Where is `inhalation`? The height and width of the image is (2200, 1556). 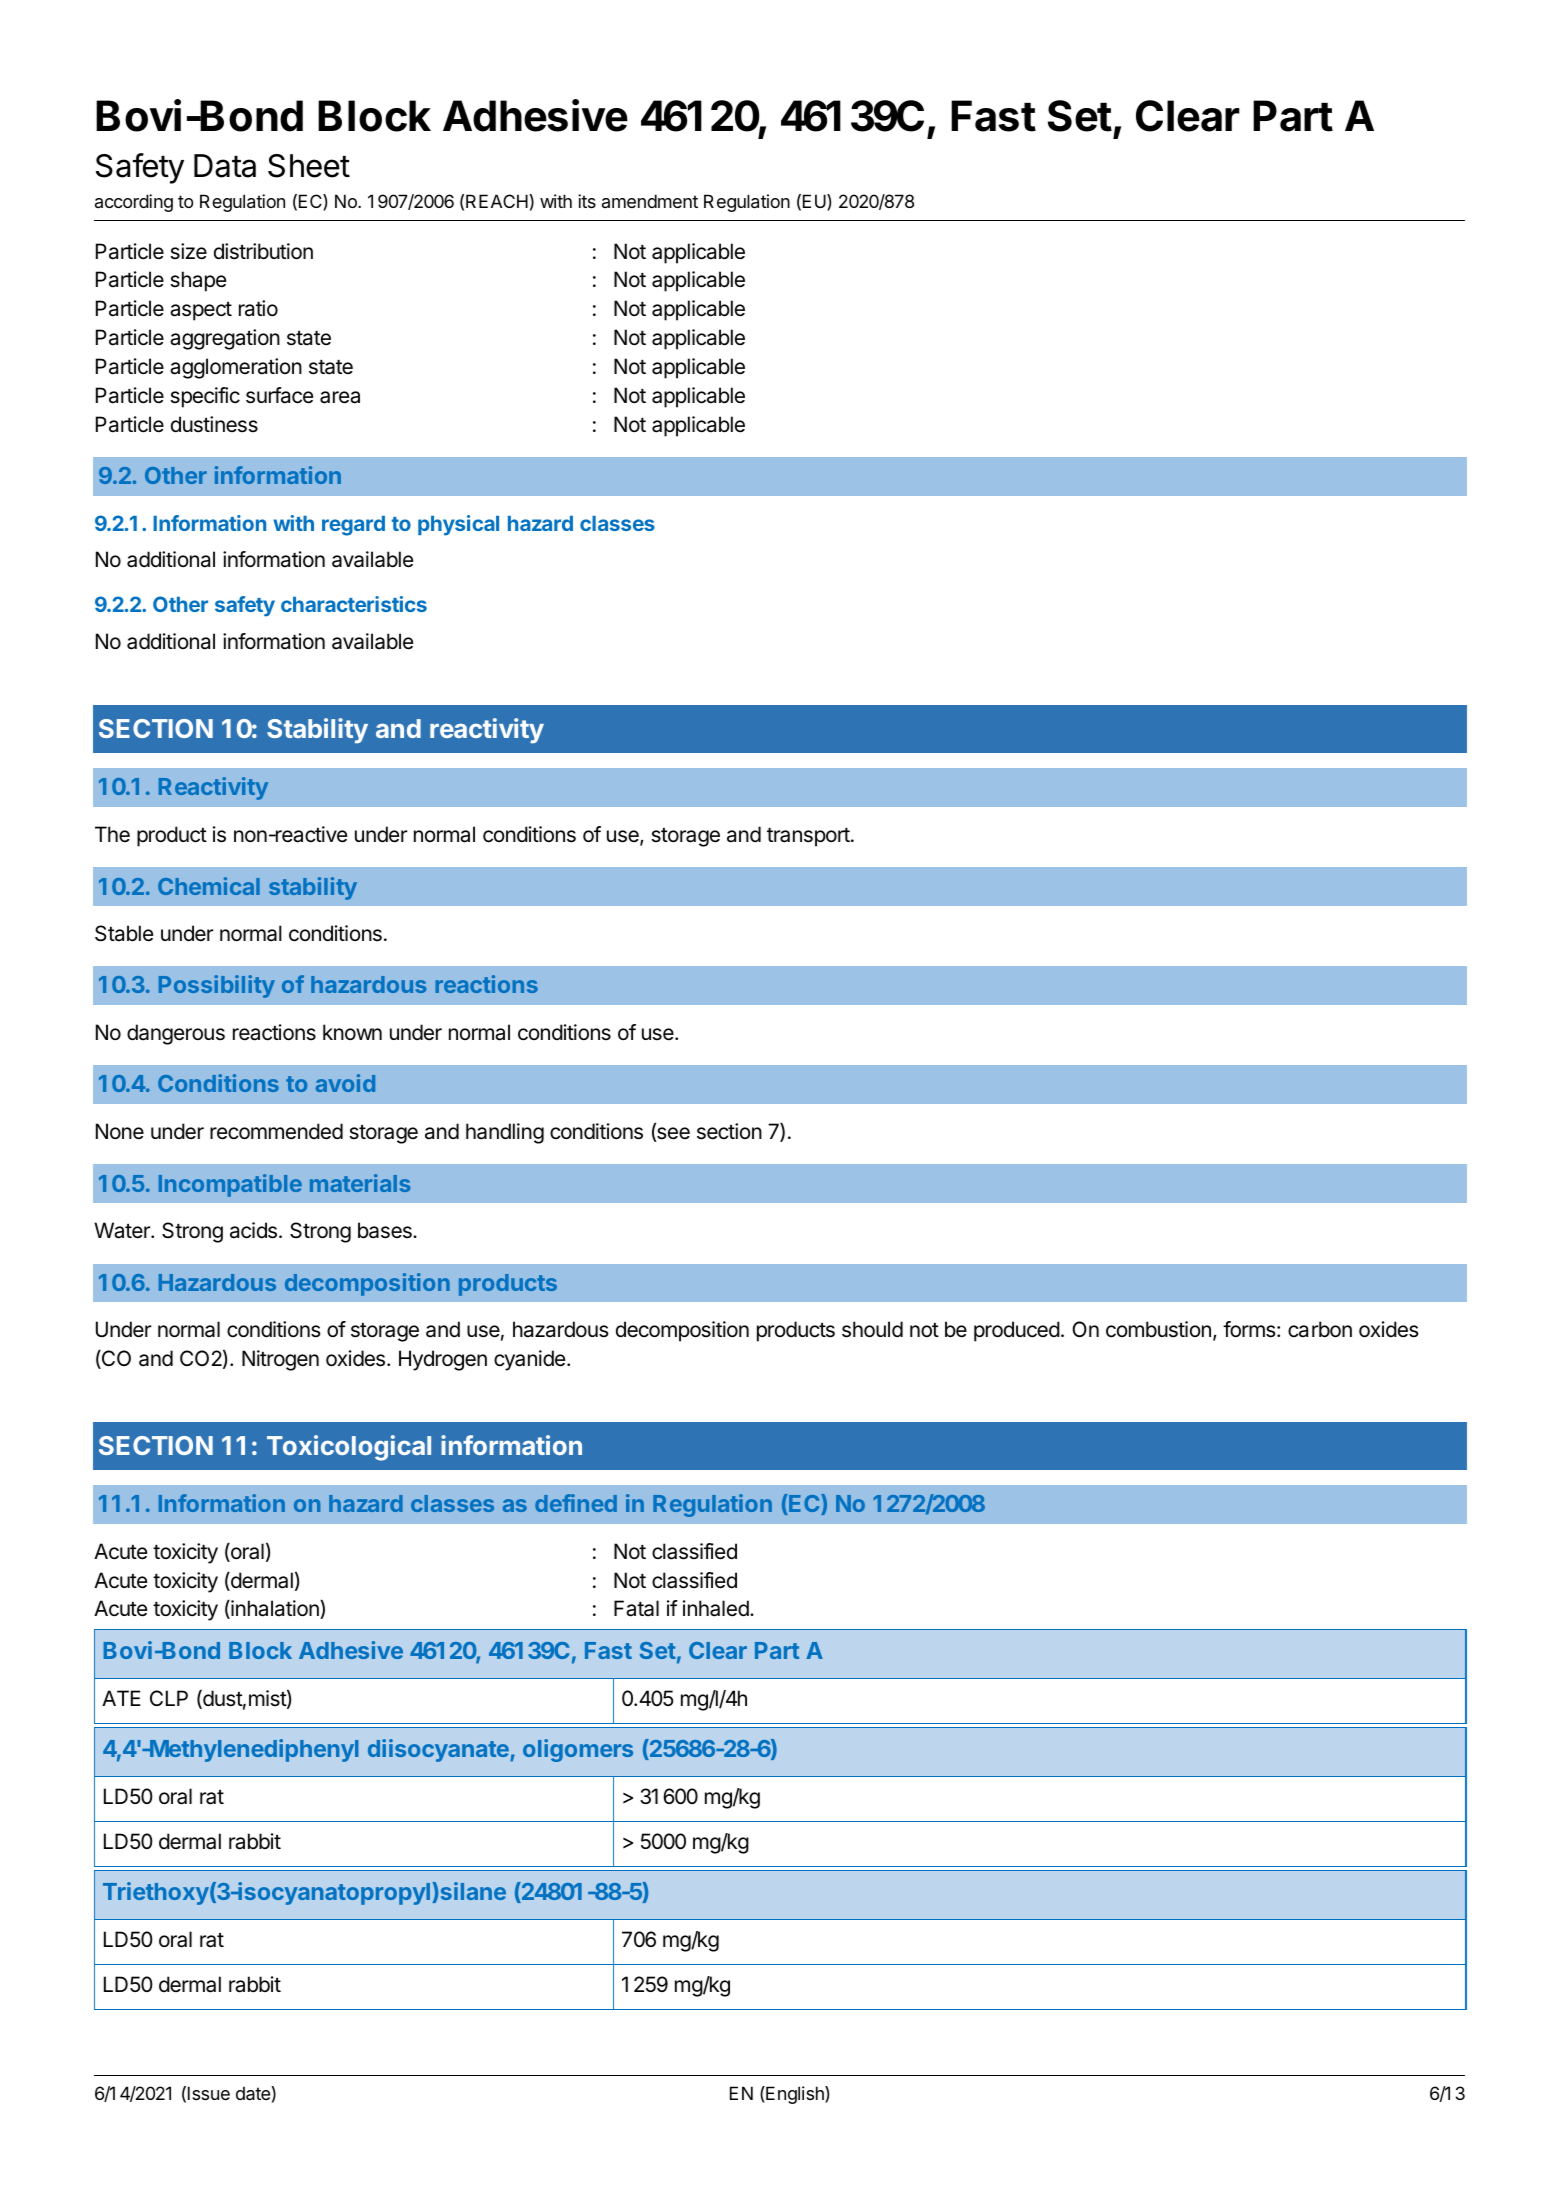 inhalation is located at coordinates (275, 1609).
